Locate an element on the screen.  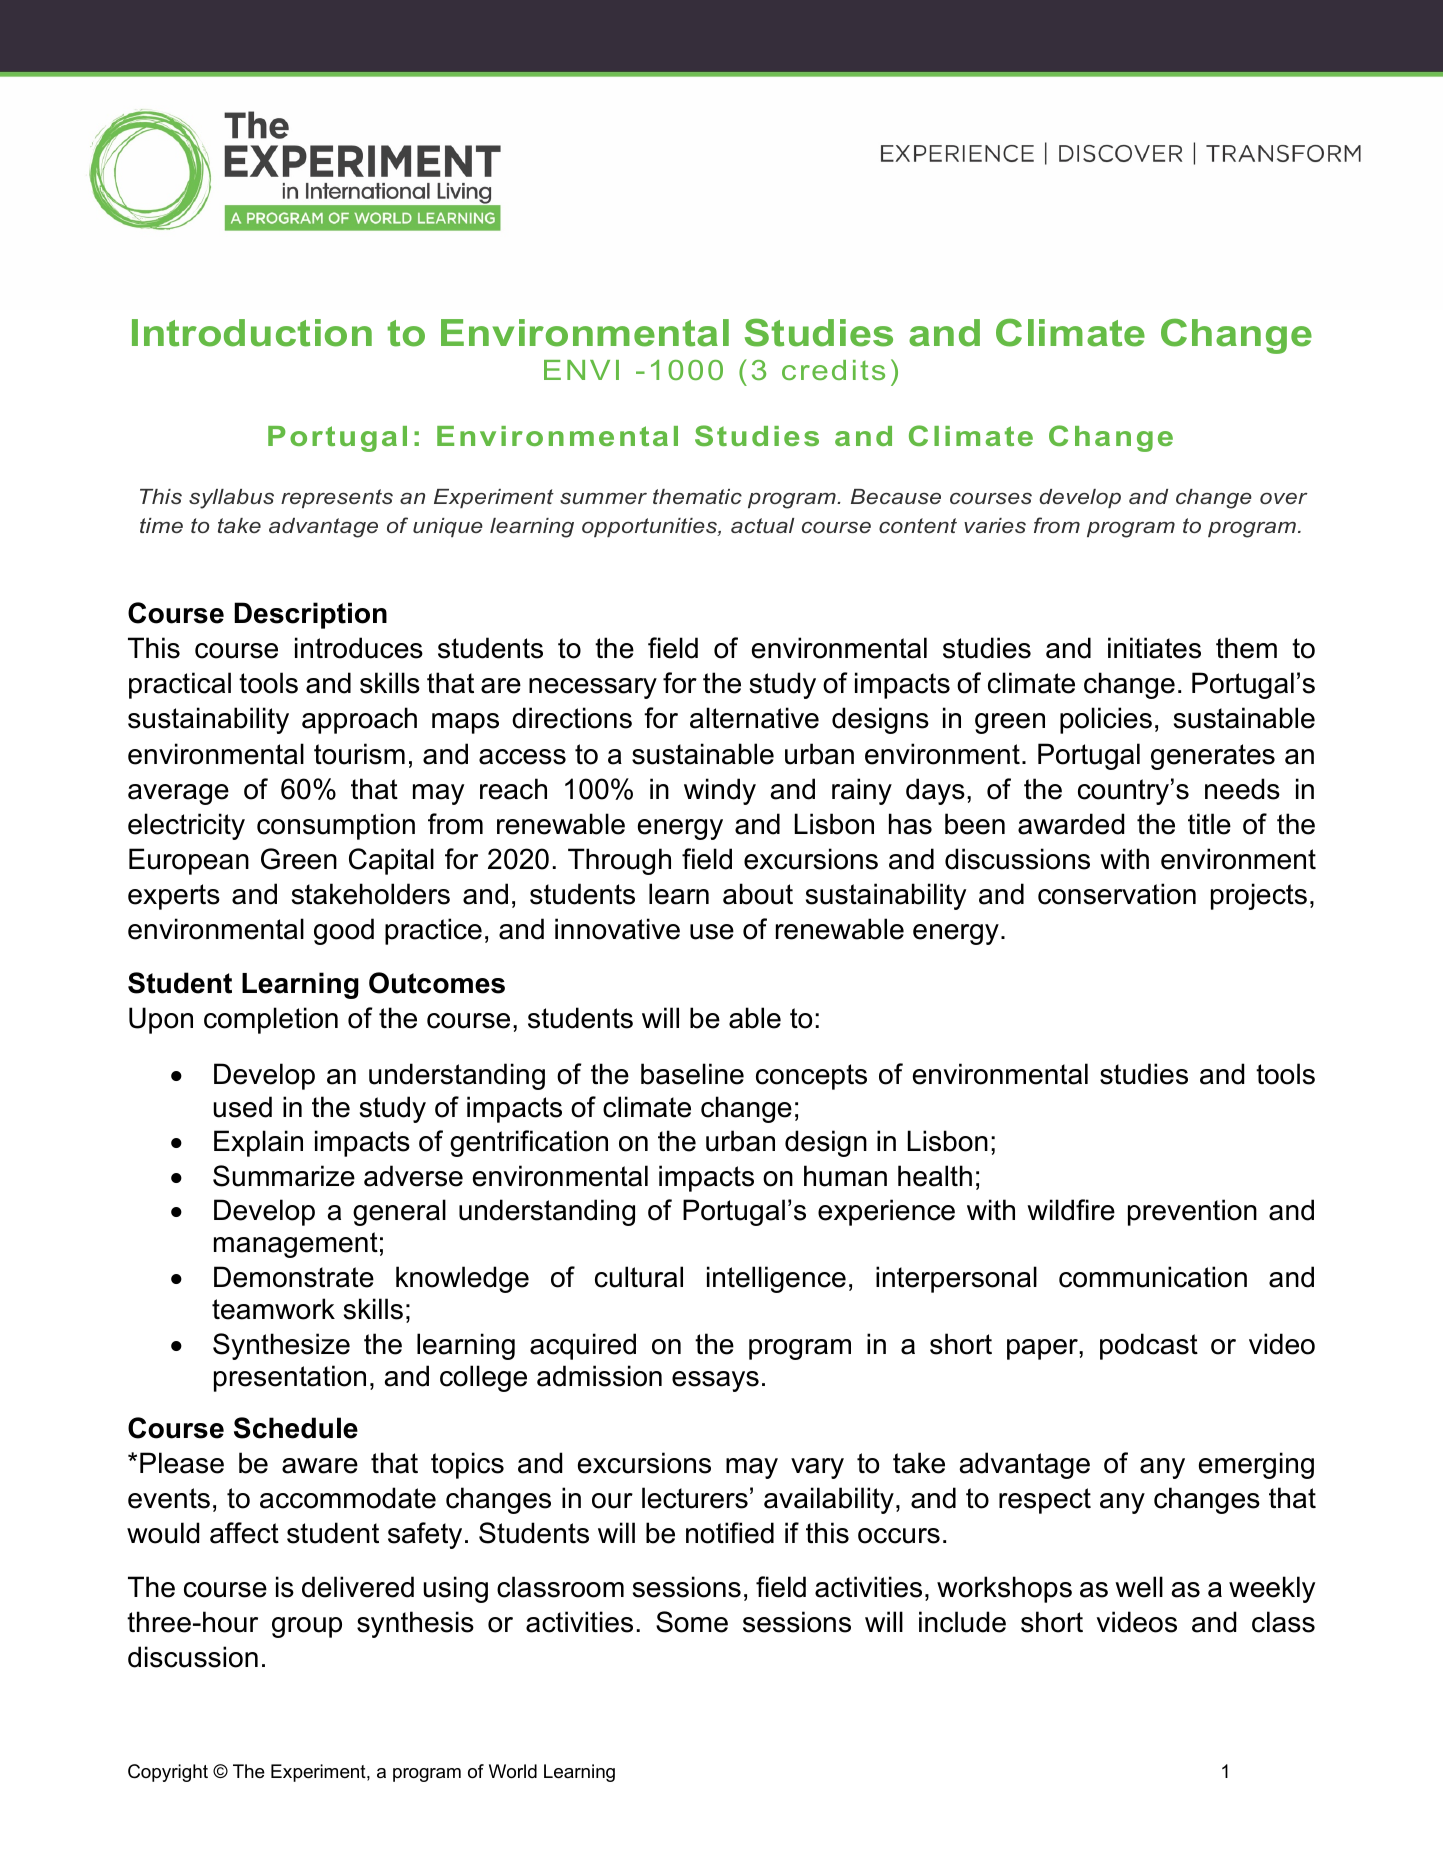
conservation is located at coordinates (1117, 894).
